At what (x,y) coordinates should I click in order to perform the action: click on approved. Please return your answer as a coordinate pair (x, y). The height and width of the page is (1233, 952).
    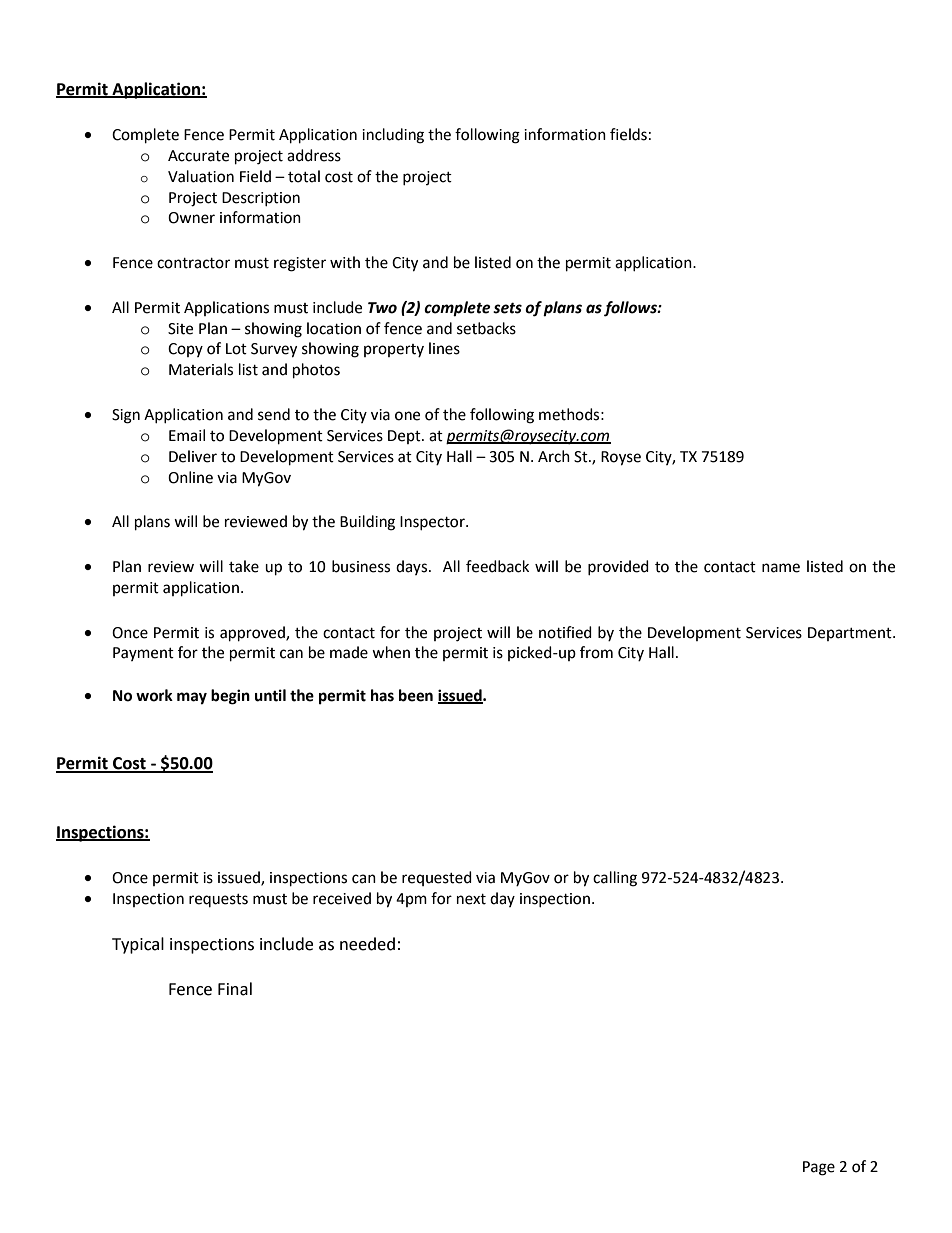
    Looking at the image, I should click on (253, 634).
